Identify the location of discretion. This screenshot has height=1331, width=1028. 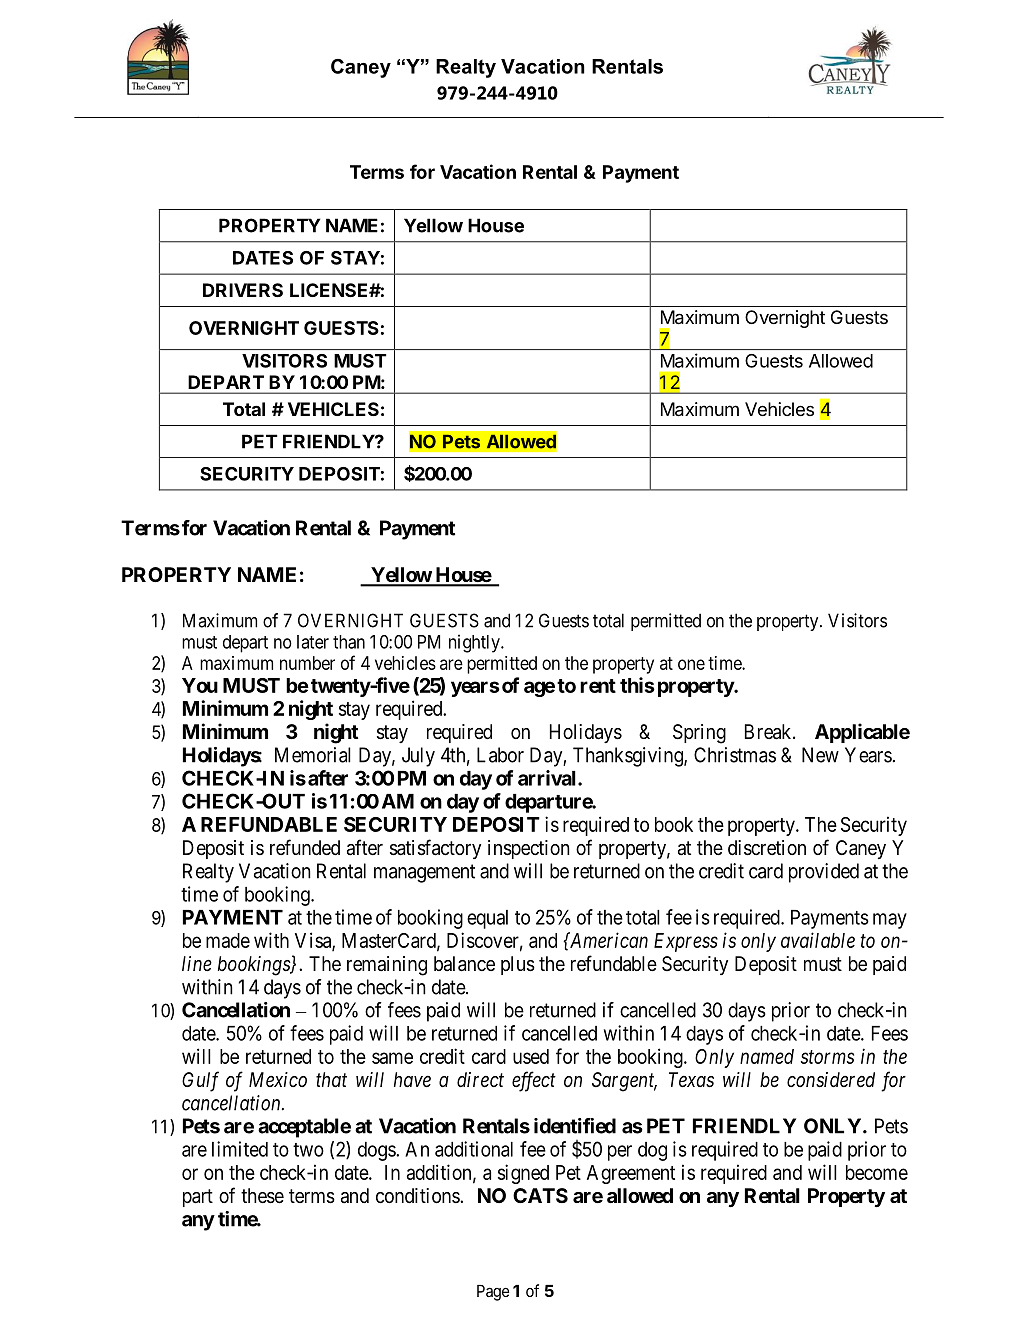
(767, 848).
